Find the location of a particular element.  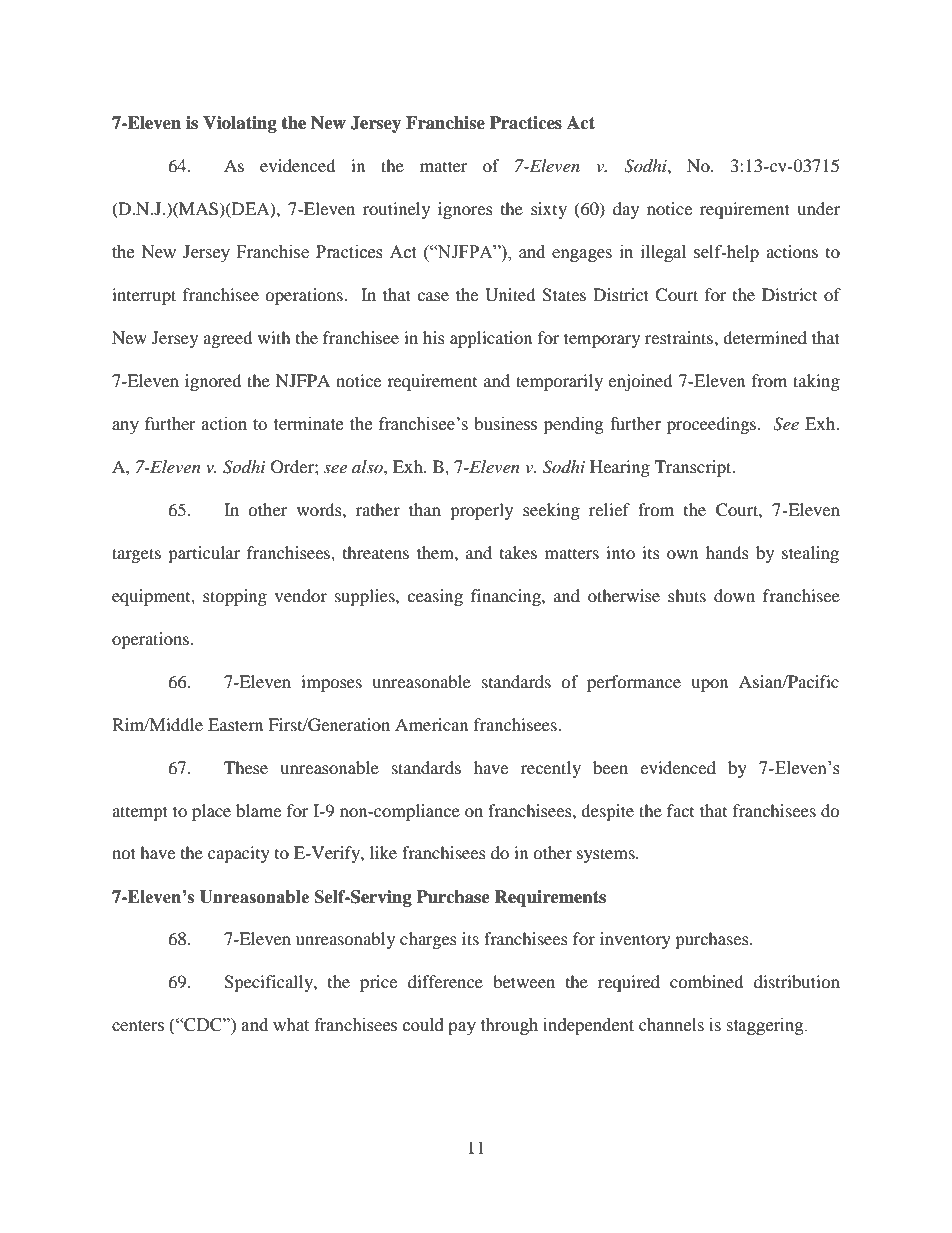

Specifically is located at coordinates (269, 983).
